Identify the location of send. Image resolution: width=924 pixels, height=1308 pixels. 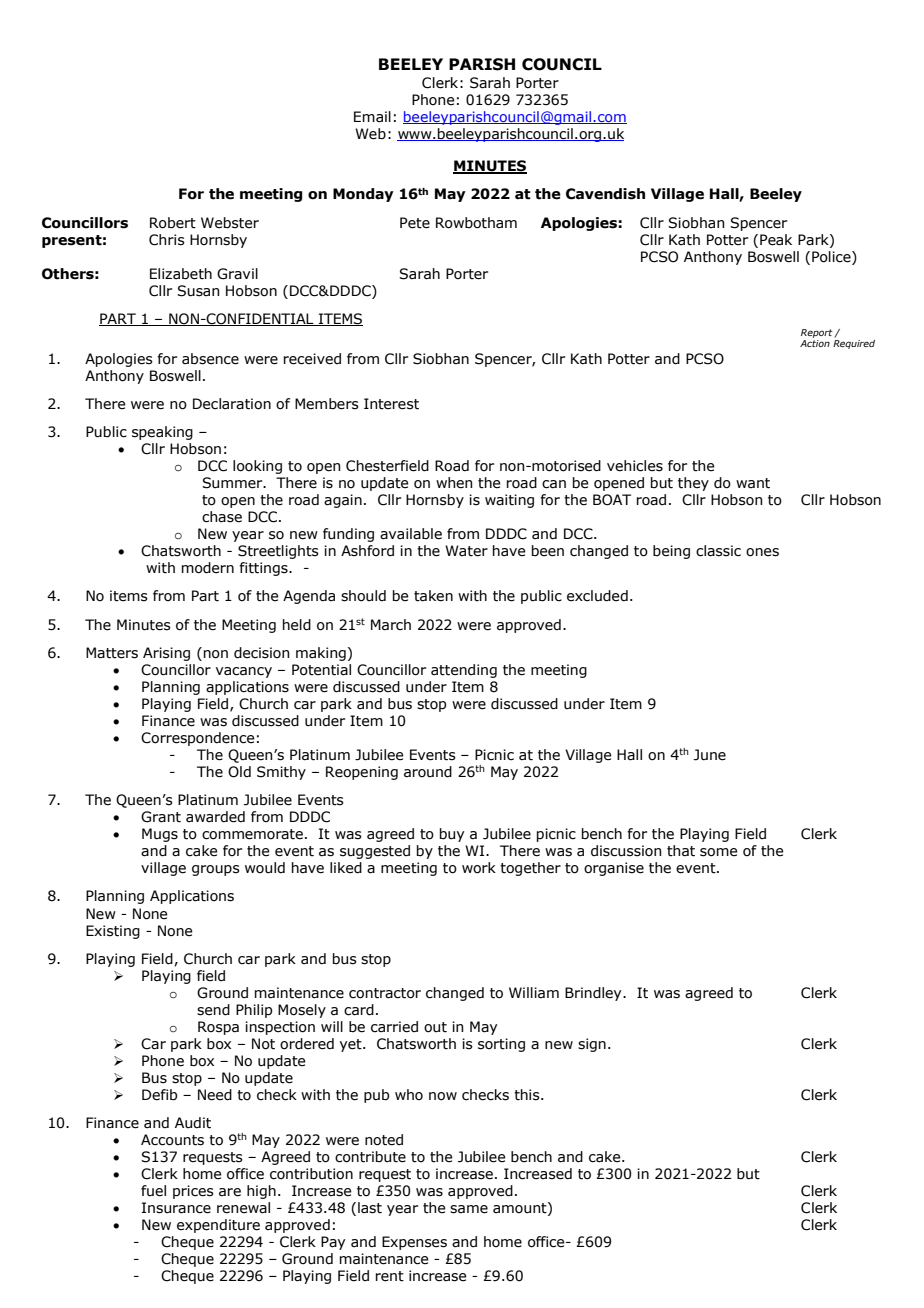
(213, 1010).
